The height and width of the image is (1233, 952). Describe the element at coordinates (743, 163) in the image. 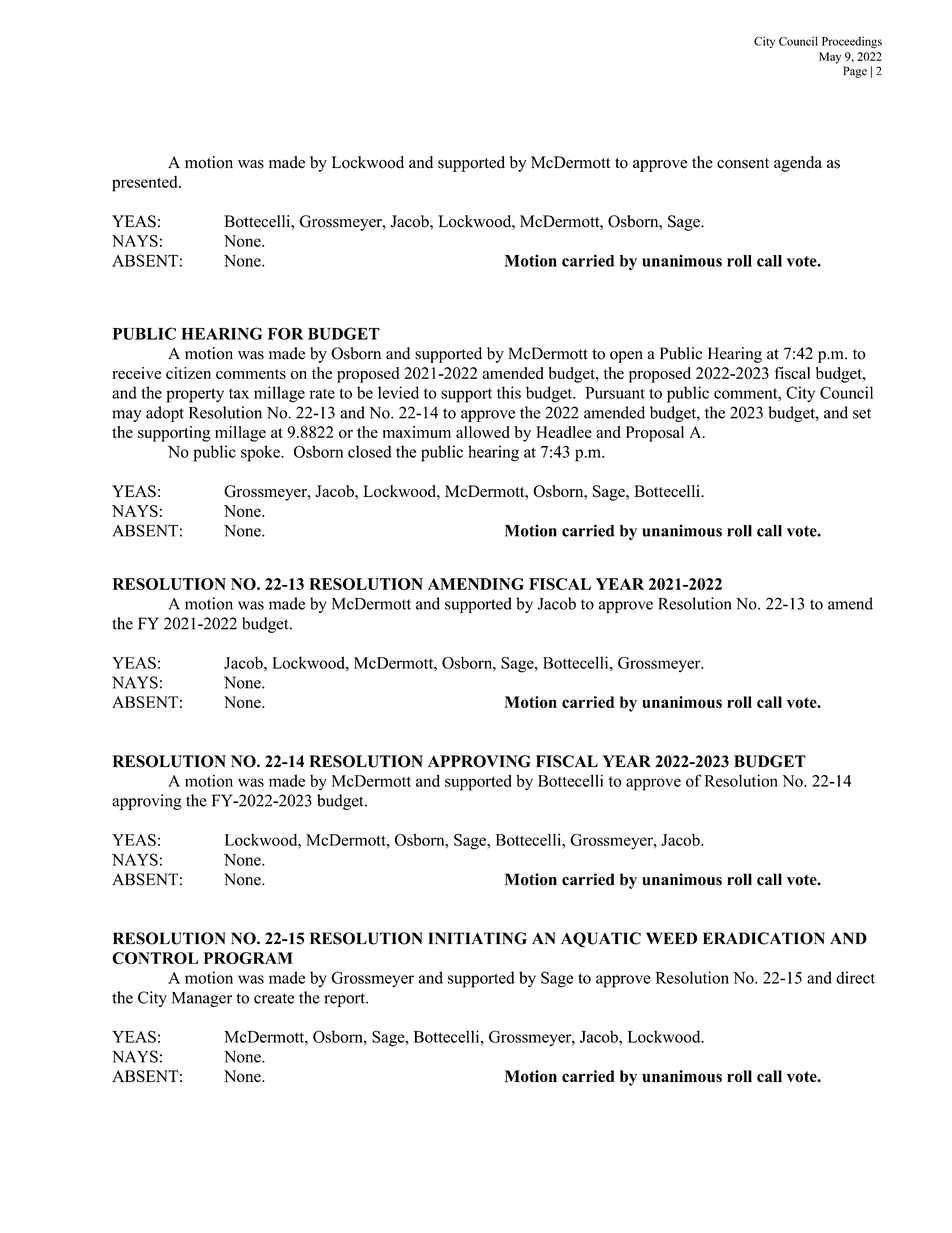

I see `consent` at that location.
